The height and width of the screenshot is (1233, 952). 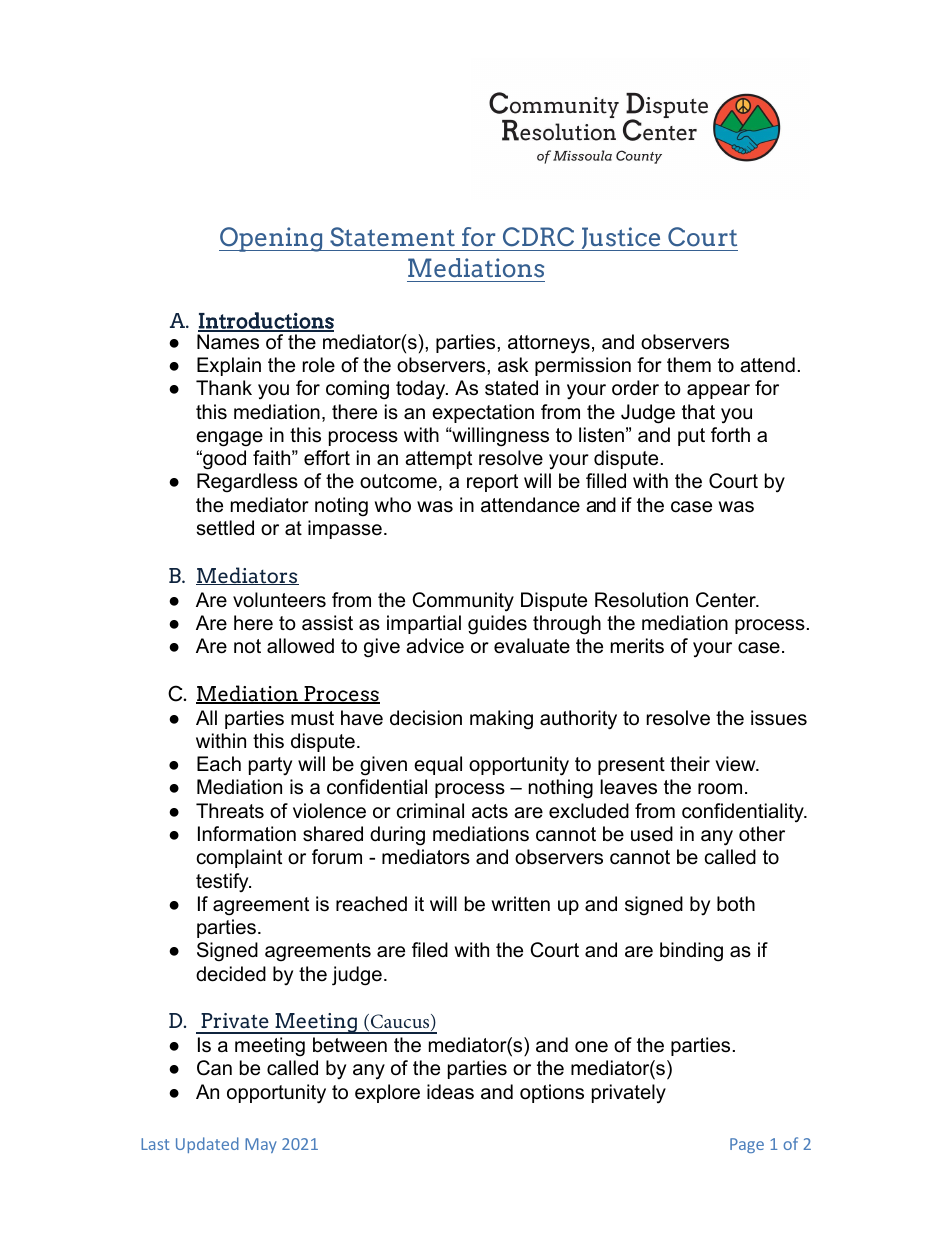 I want to click on forth, so click(x=730, y=435).
